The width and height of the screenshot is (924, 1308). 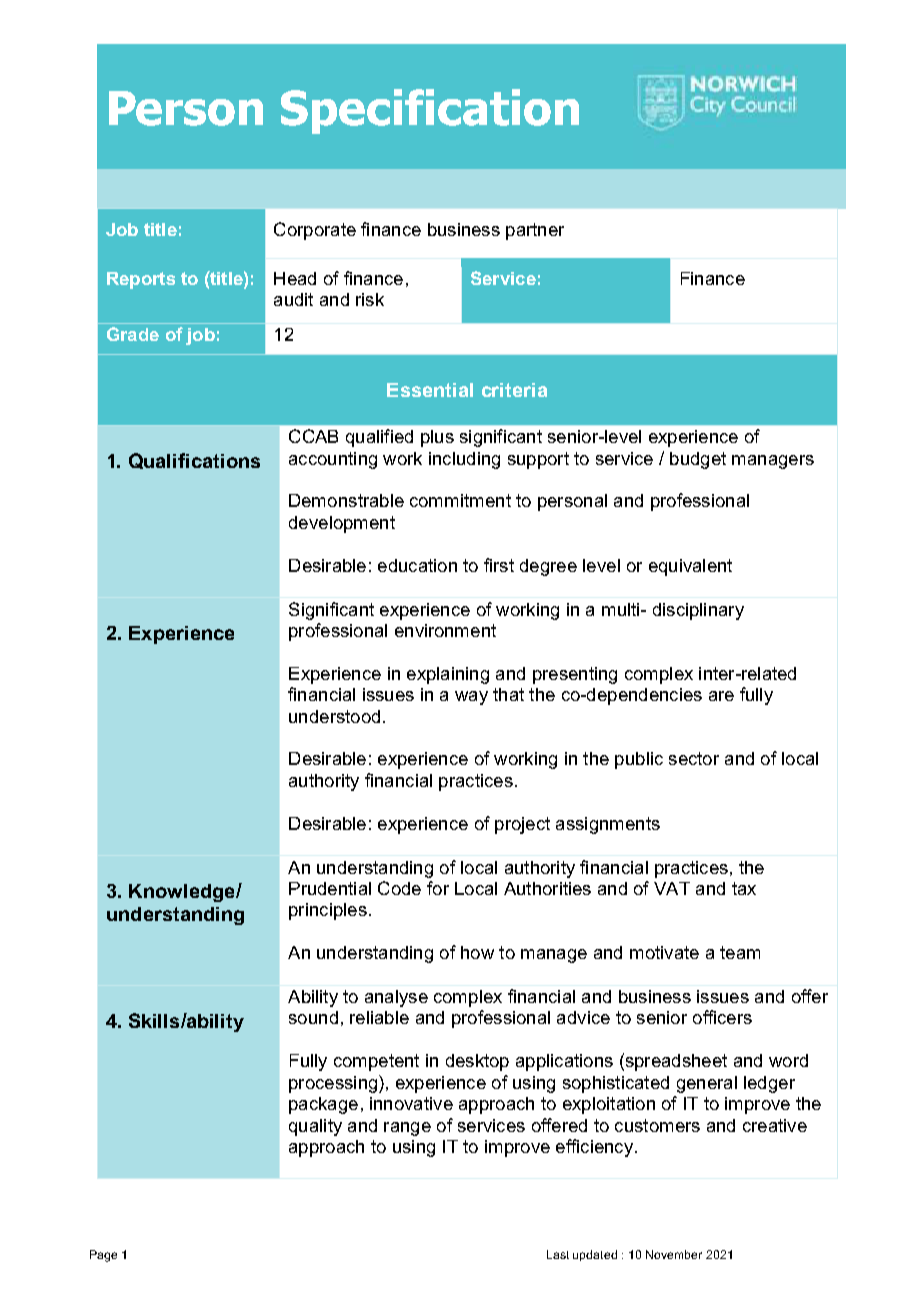 What do you see at coordinates (407, 1129) in the screenshot?
I see `range` at bounding box center [407, 1129].
